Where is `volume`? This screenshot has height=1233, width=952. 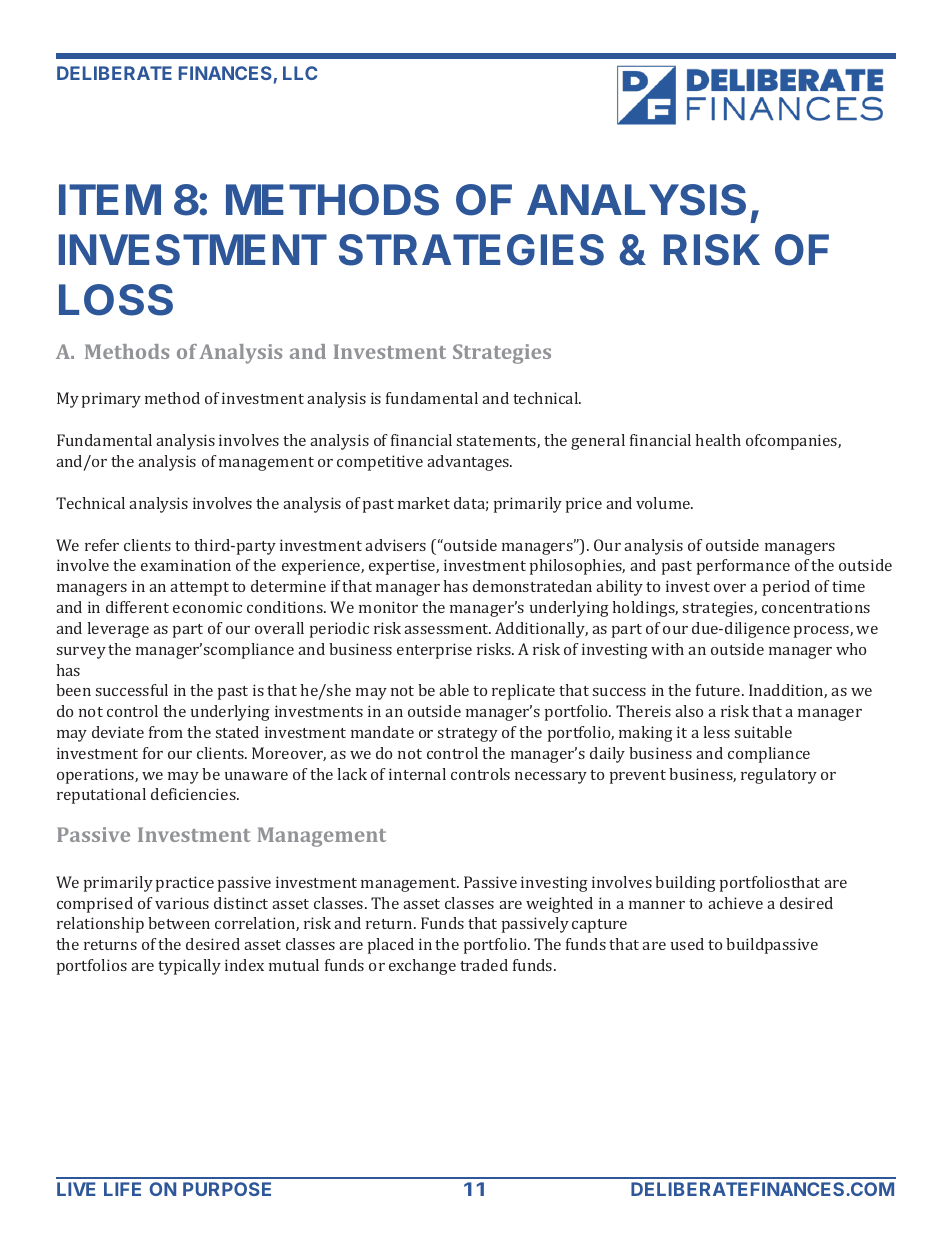
volume is located at coordinates (664, 503).
